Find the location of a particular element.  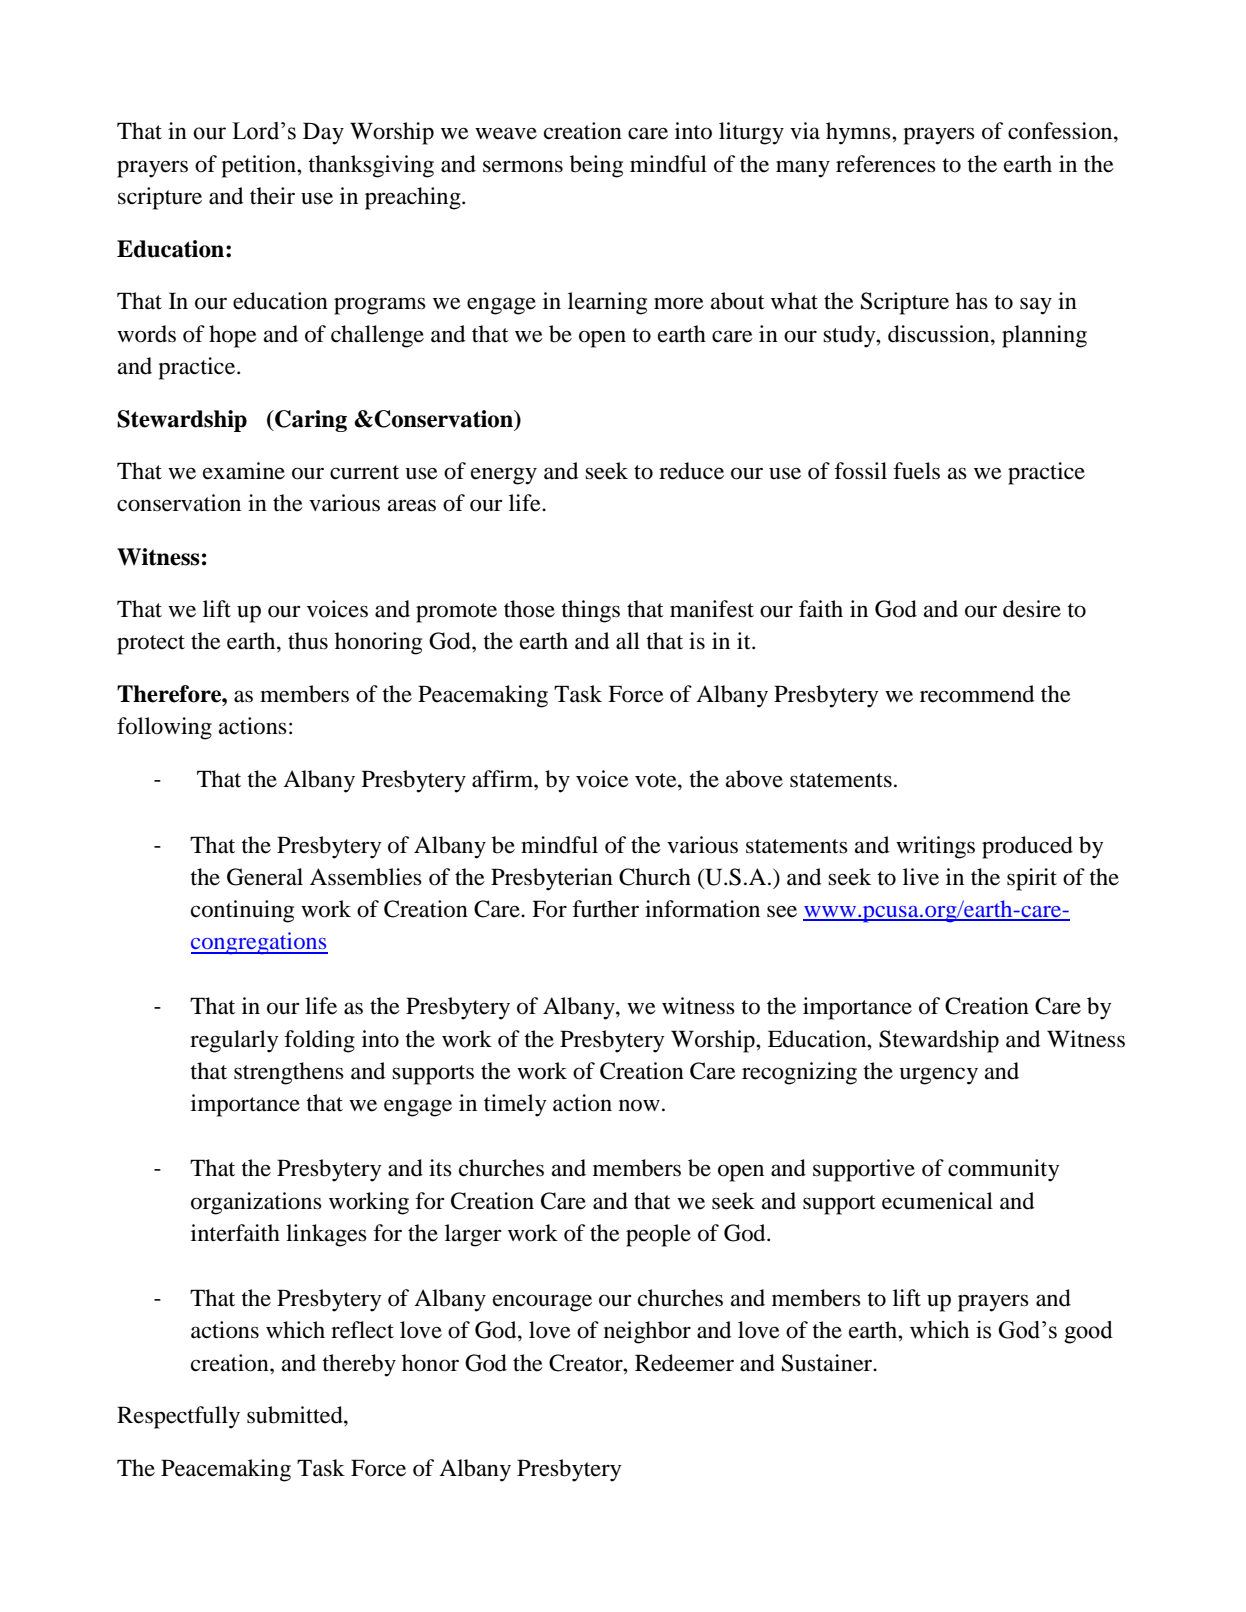

petition is located at coordinates (259, 166).
